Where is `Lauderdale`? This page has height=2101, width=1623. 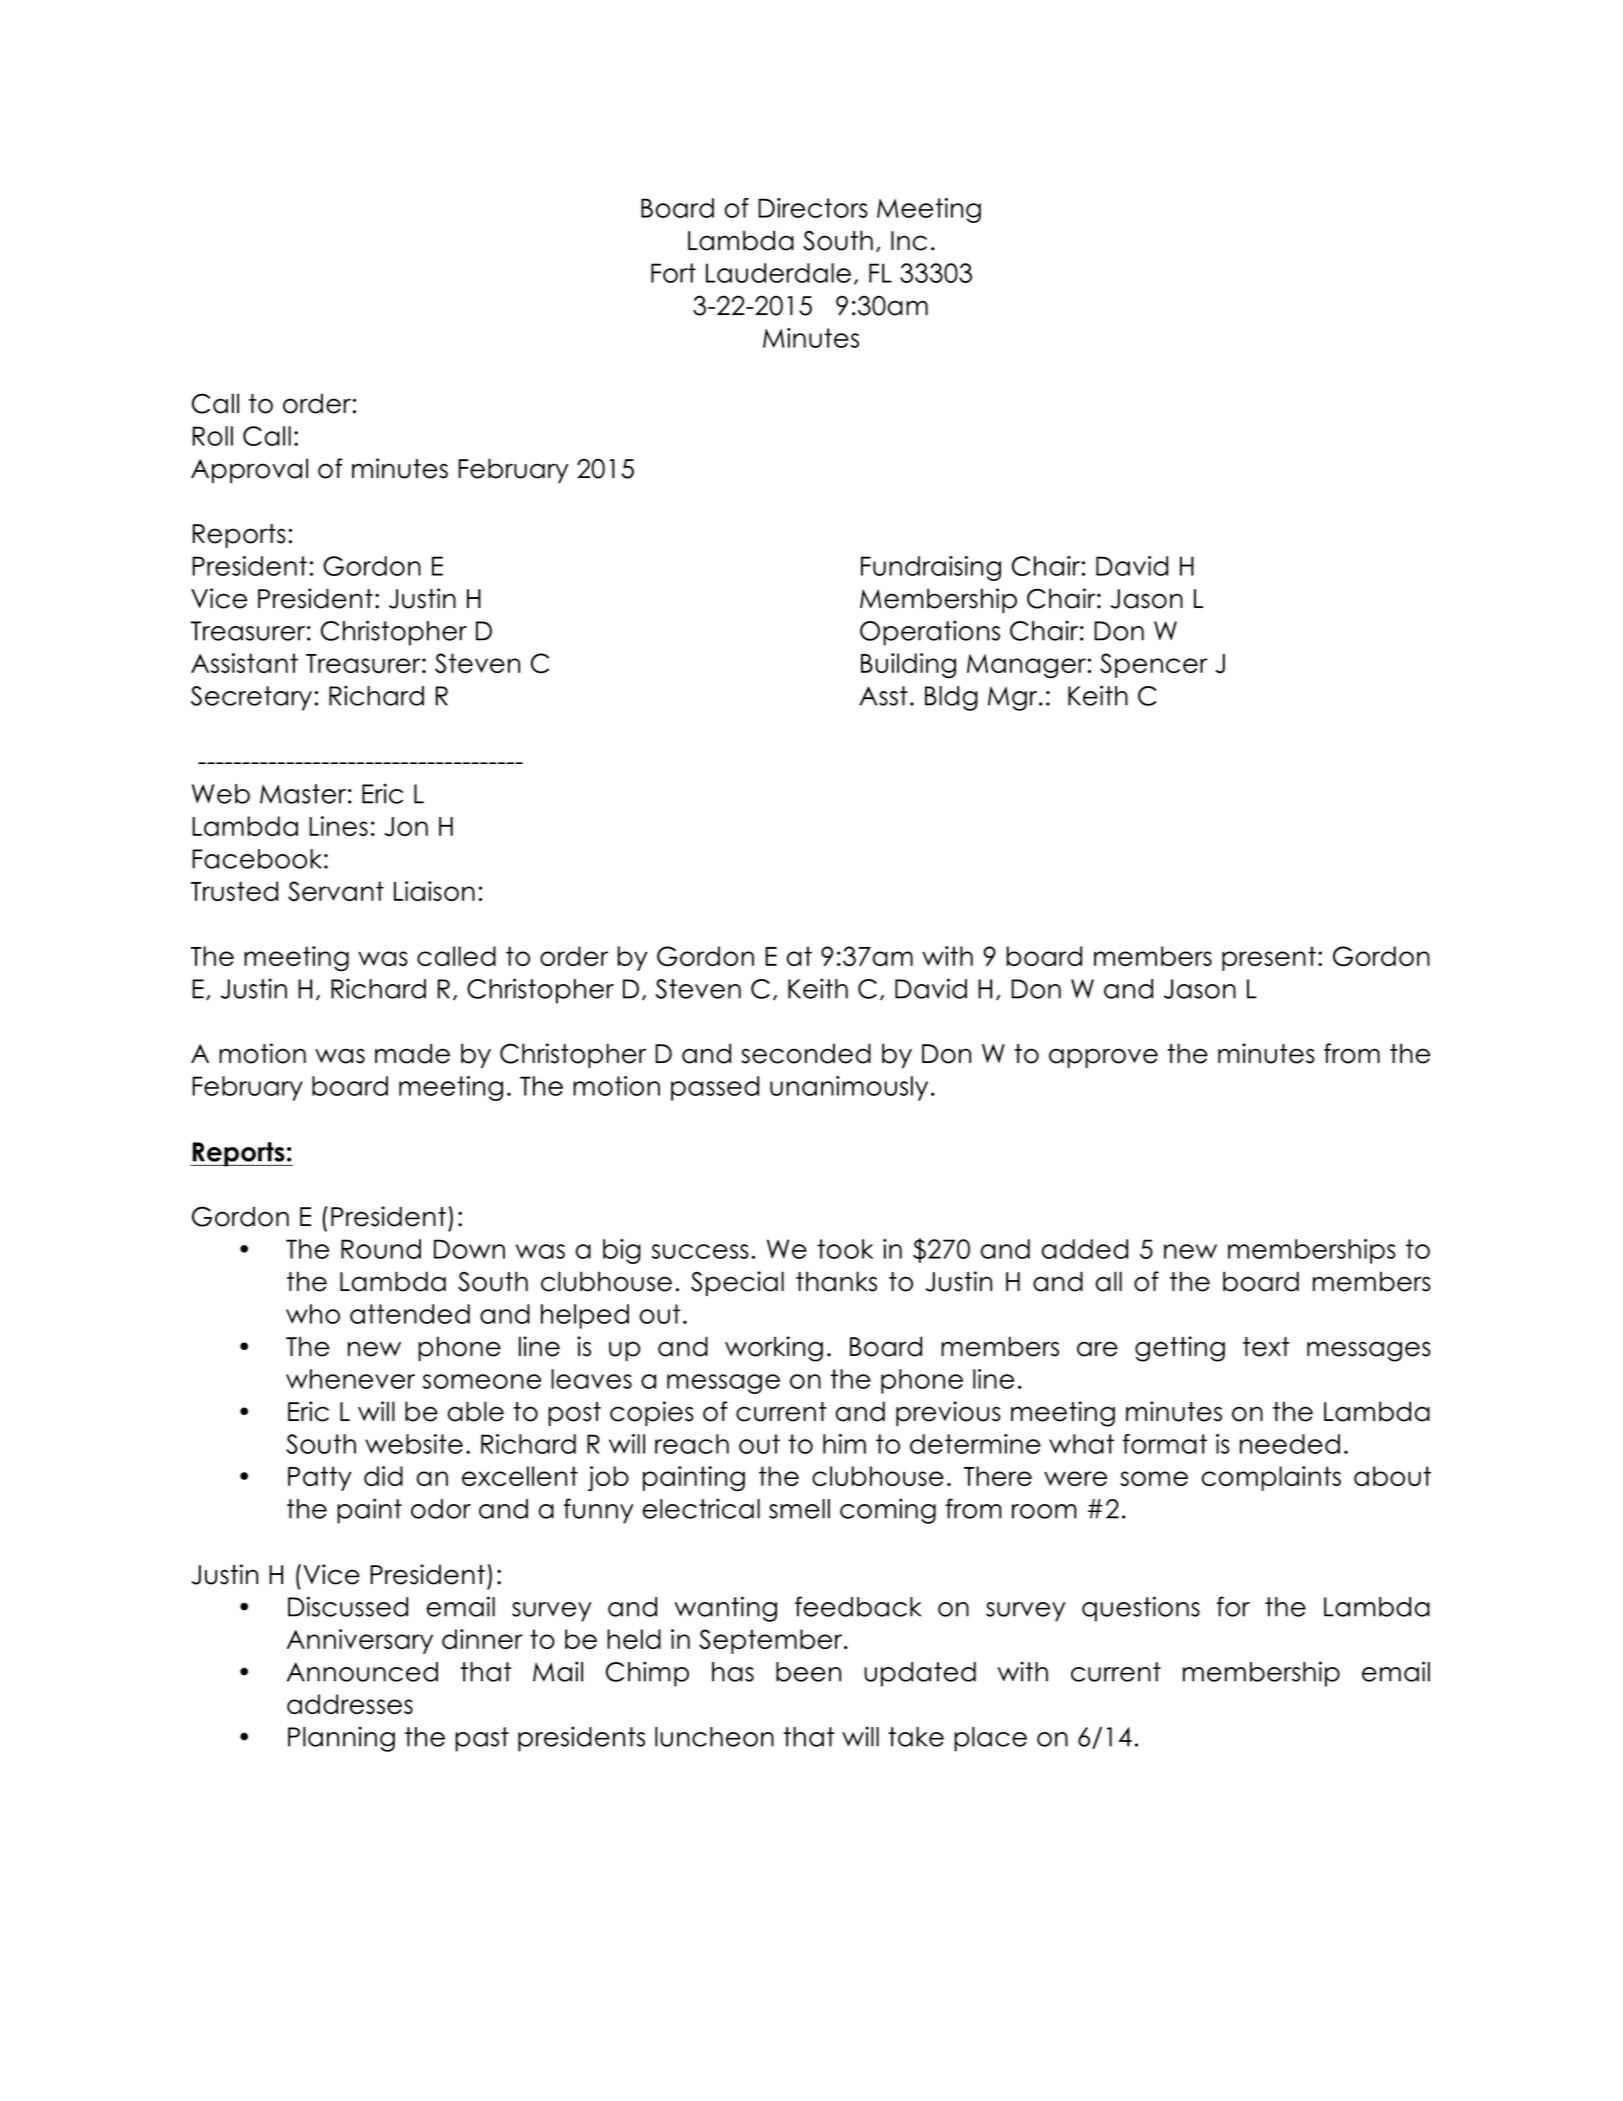 Lauderdale is located at coordinates (778, 273).
